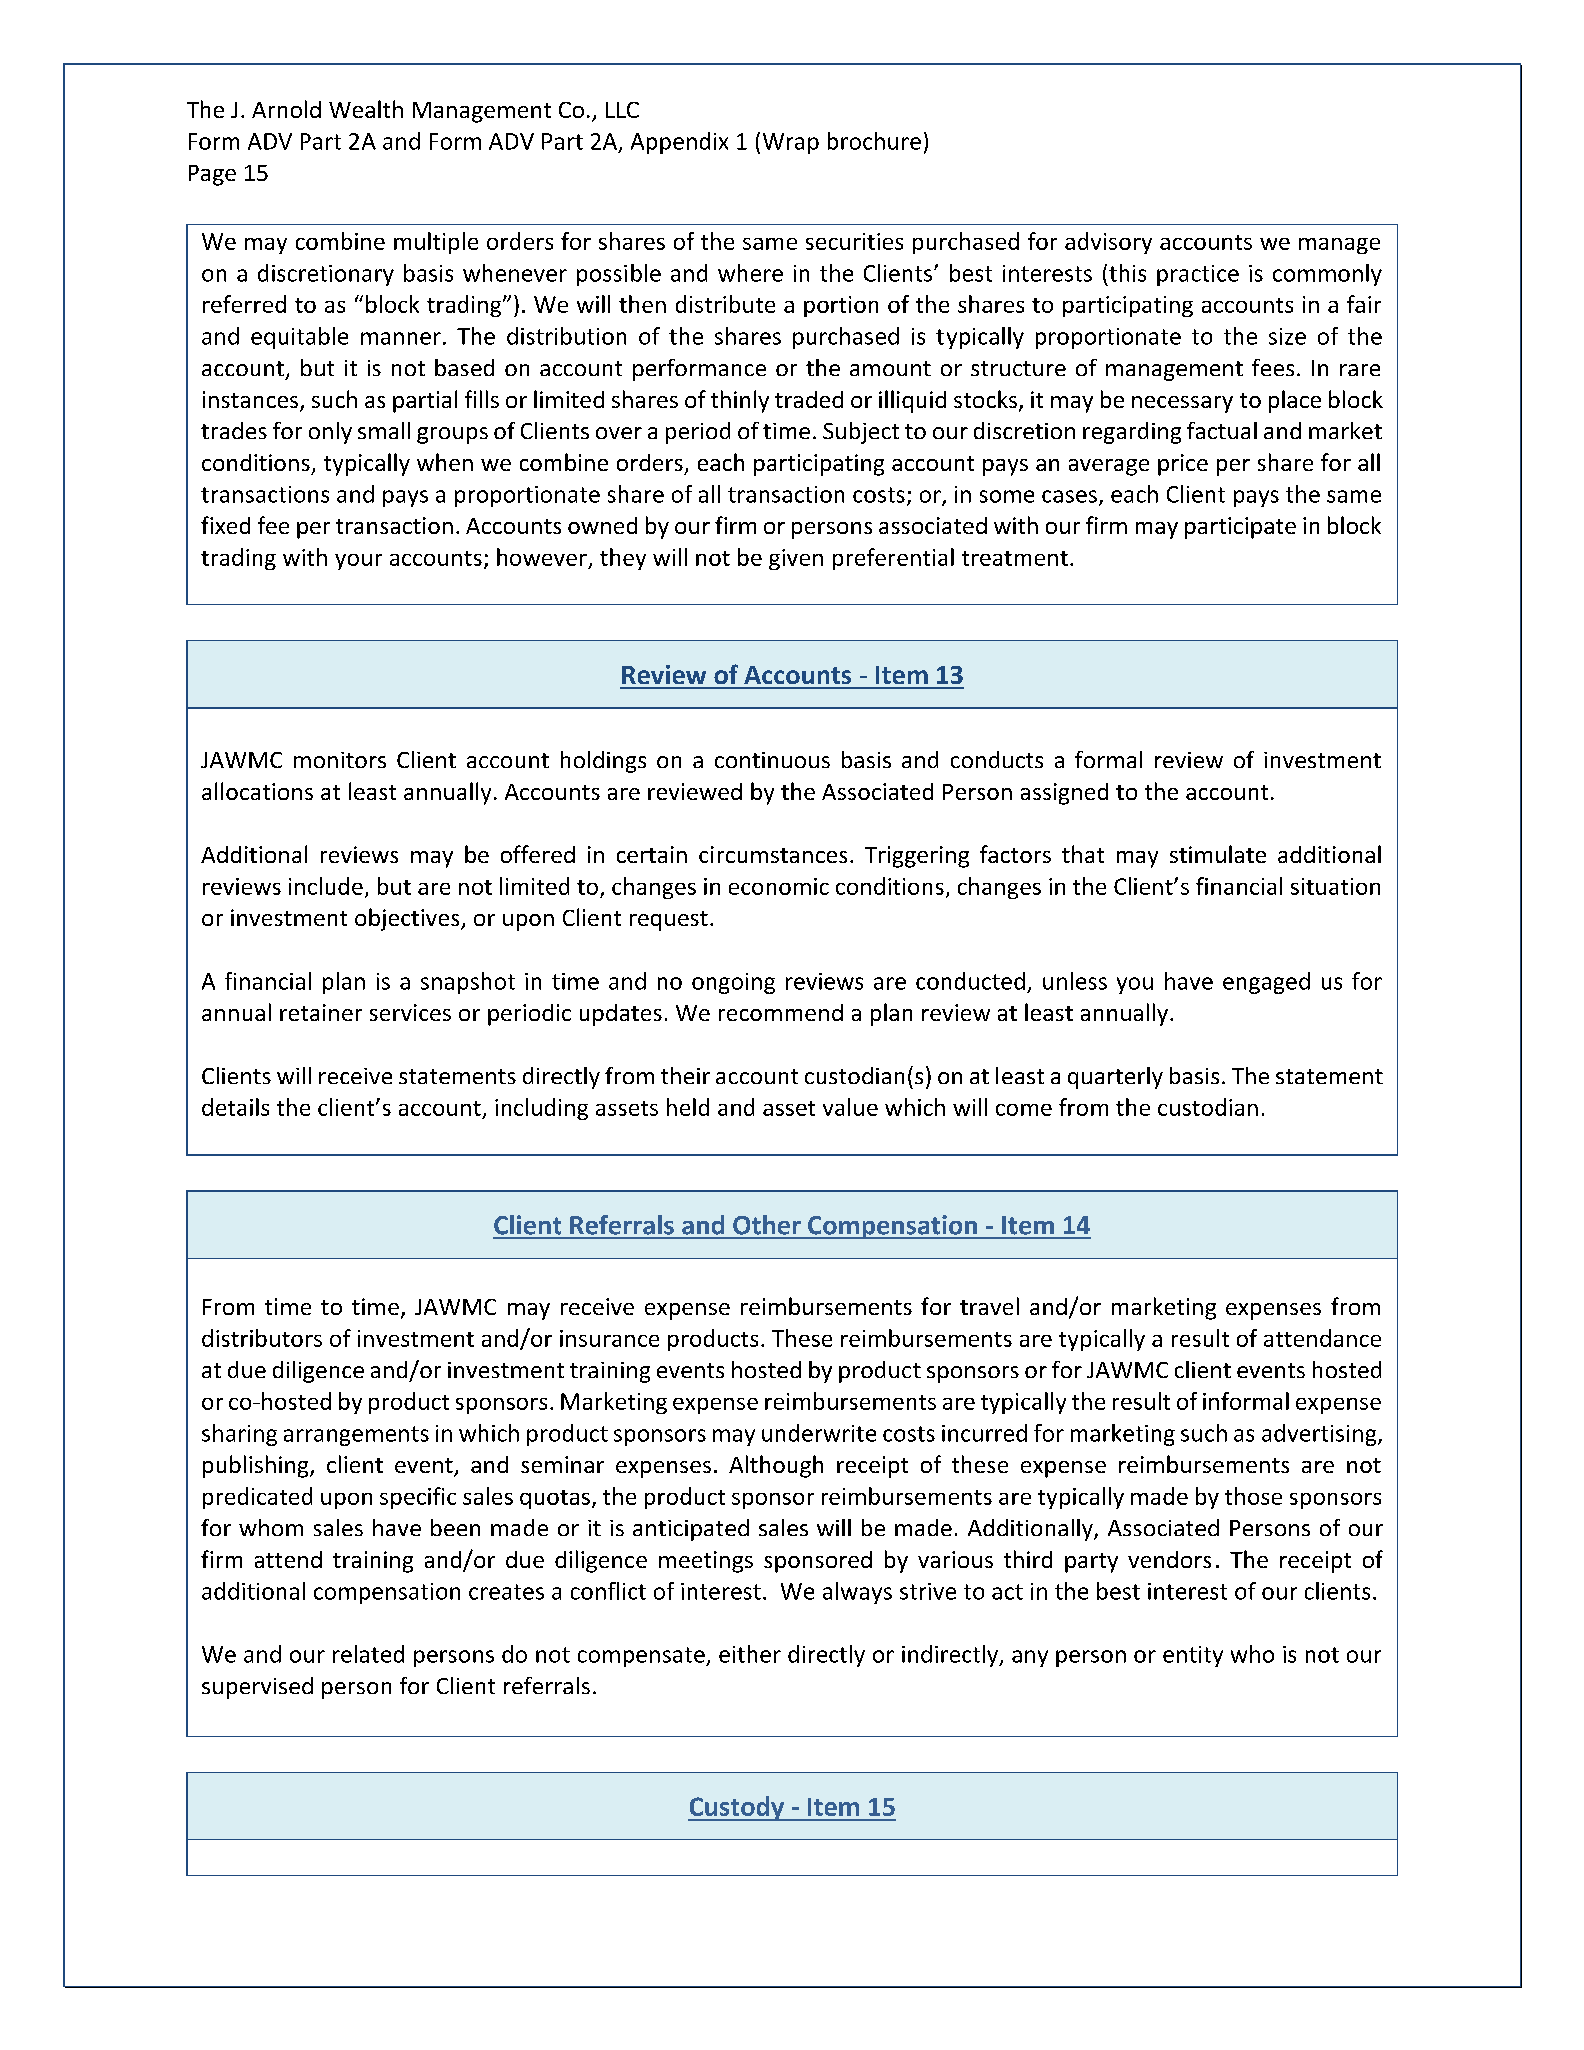 Image resolution: width=1584 pixels, height=2050 pixels. Describe the element at coordinates (1198, 275) in the document. I see `practice` at that location.
